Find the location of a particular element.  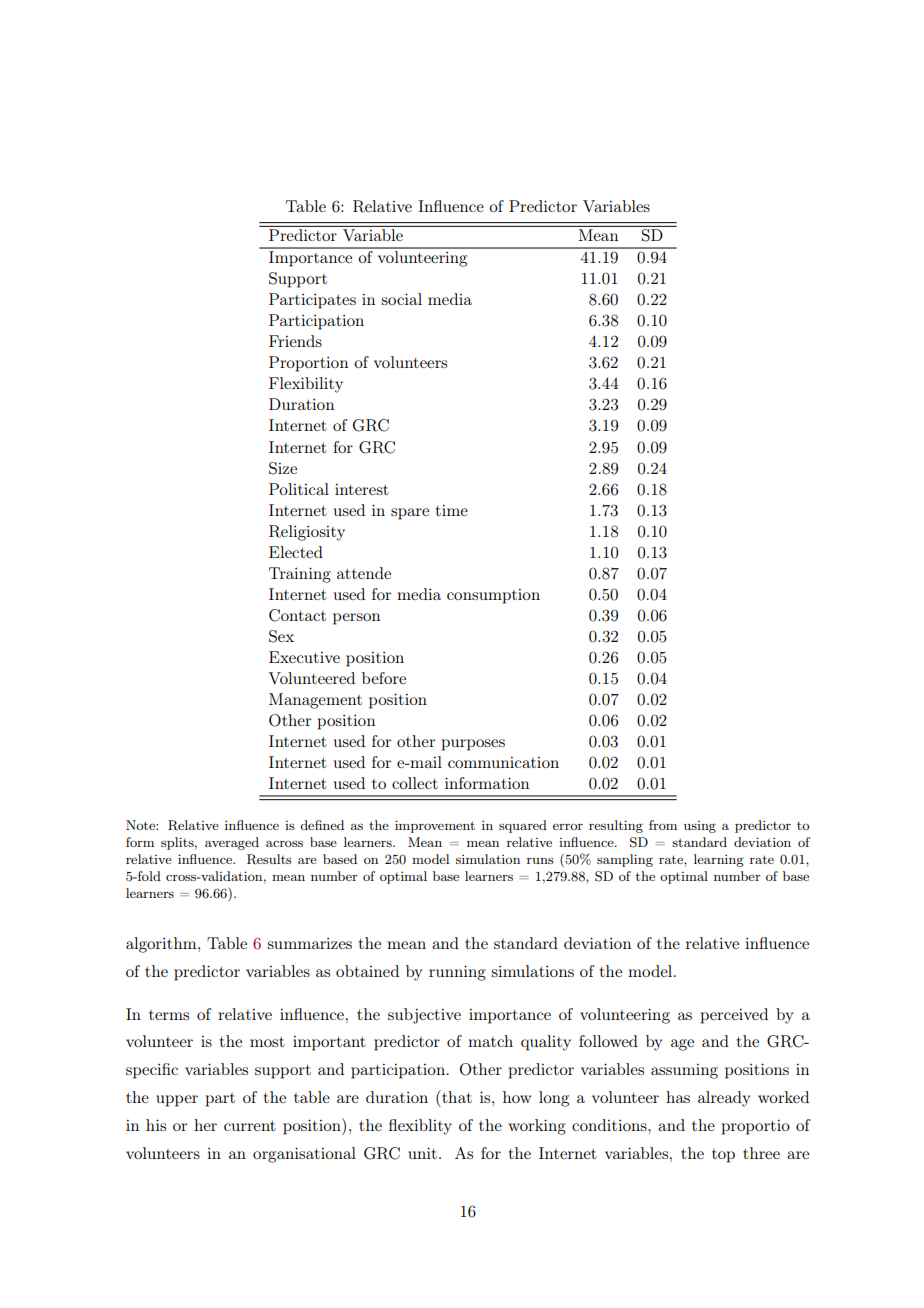

Friends is located at coordinates (295, 341).
